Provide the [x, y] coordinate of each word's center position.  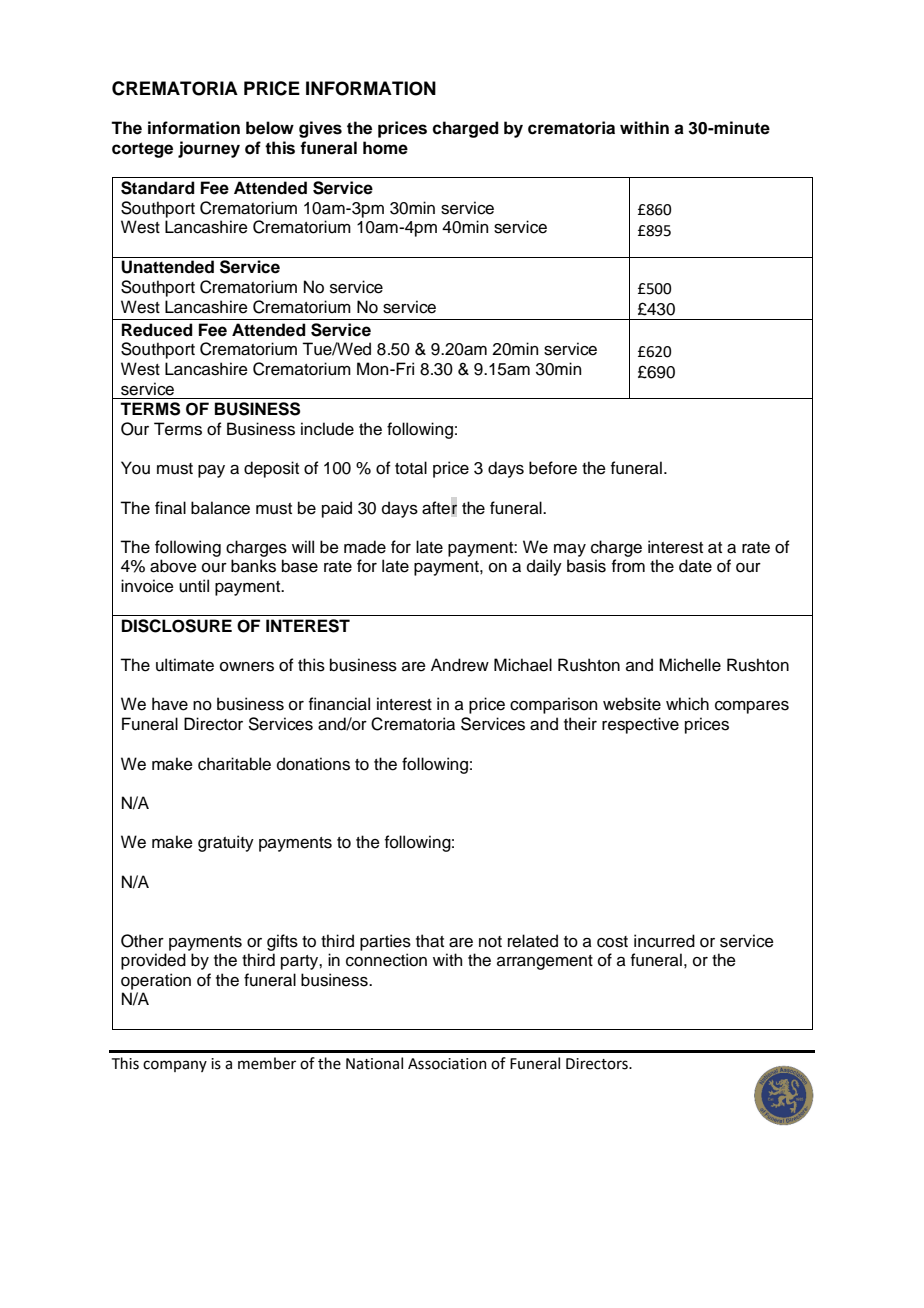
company [175, 1066]
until [194, 586]
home [385, 148]
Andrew [460, 665]
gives [320, 129]
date [695, 566]
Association [447, 1064]
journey [209, 149]
